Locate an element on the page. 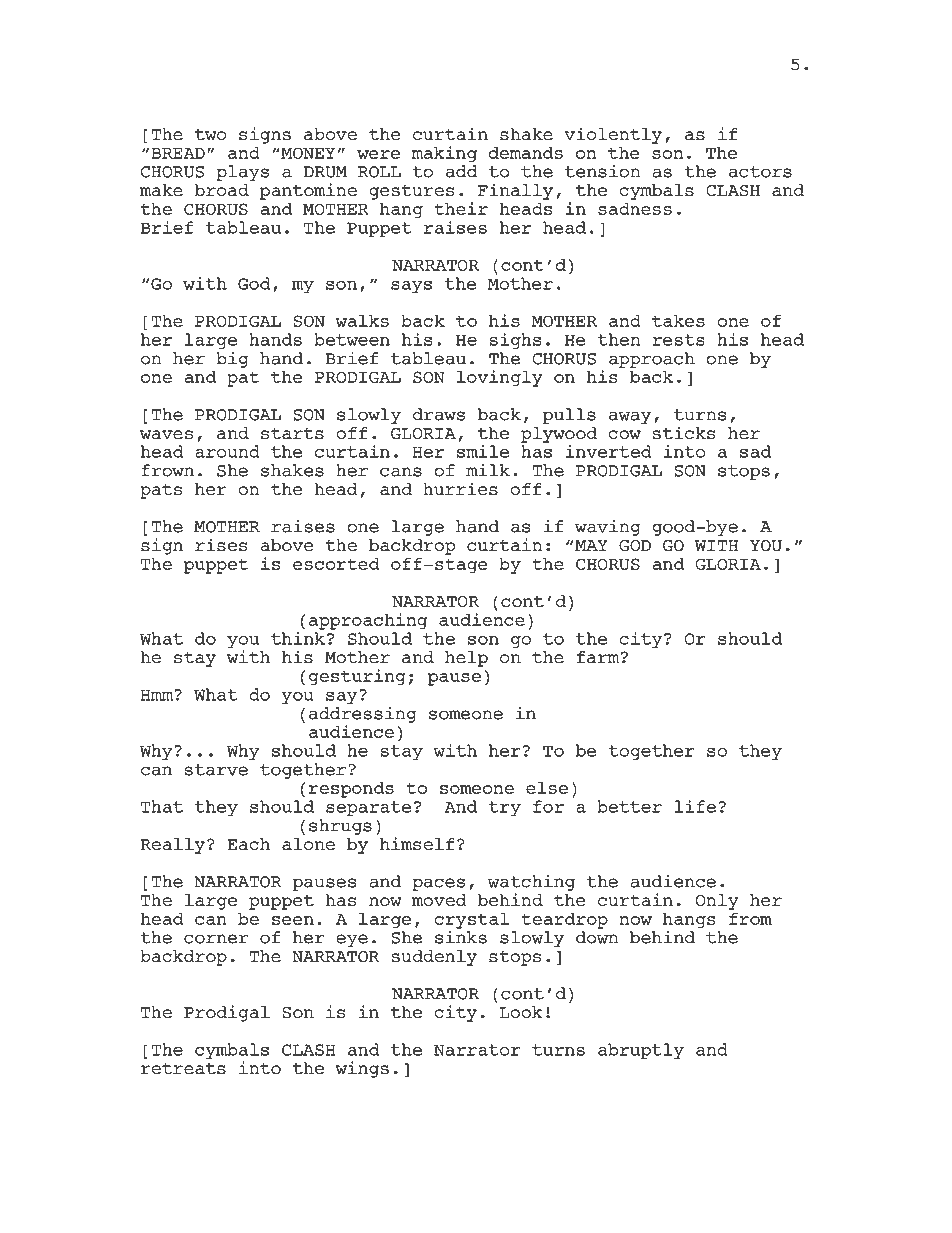  rests is located at coordinates (678, 340).
